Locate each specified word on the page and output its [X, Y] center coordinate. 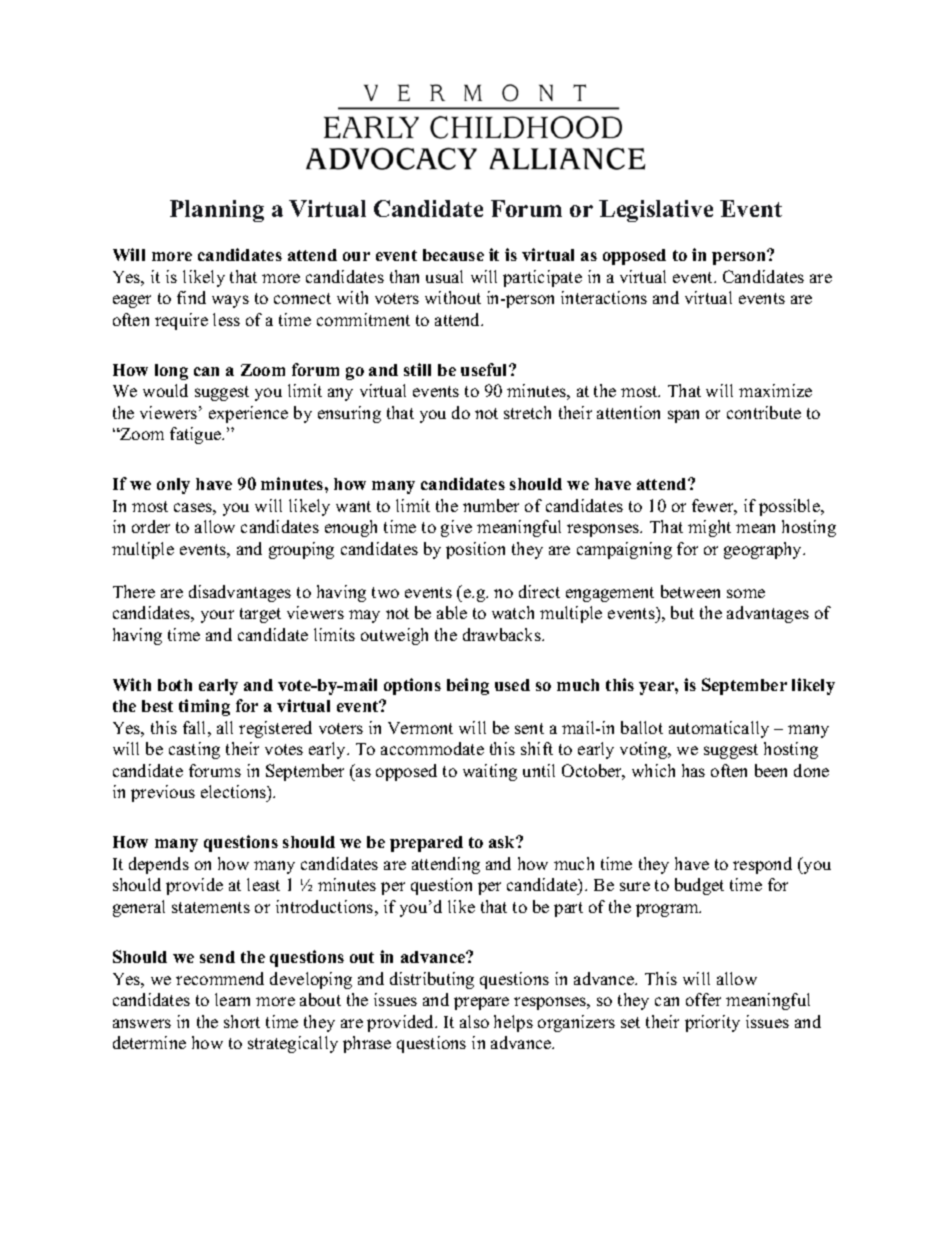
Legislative [656, 211]
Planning [217, 211]
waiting [490, 772]
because [453, 255]
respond [762, 865]
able [452, 612]
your [217, 616]
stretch [527, 412]
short [242, 1021]
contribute [764, 412]
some [746, 593]
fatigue [197, 435]
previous [163, 793]
